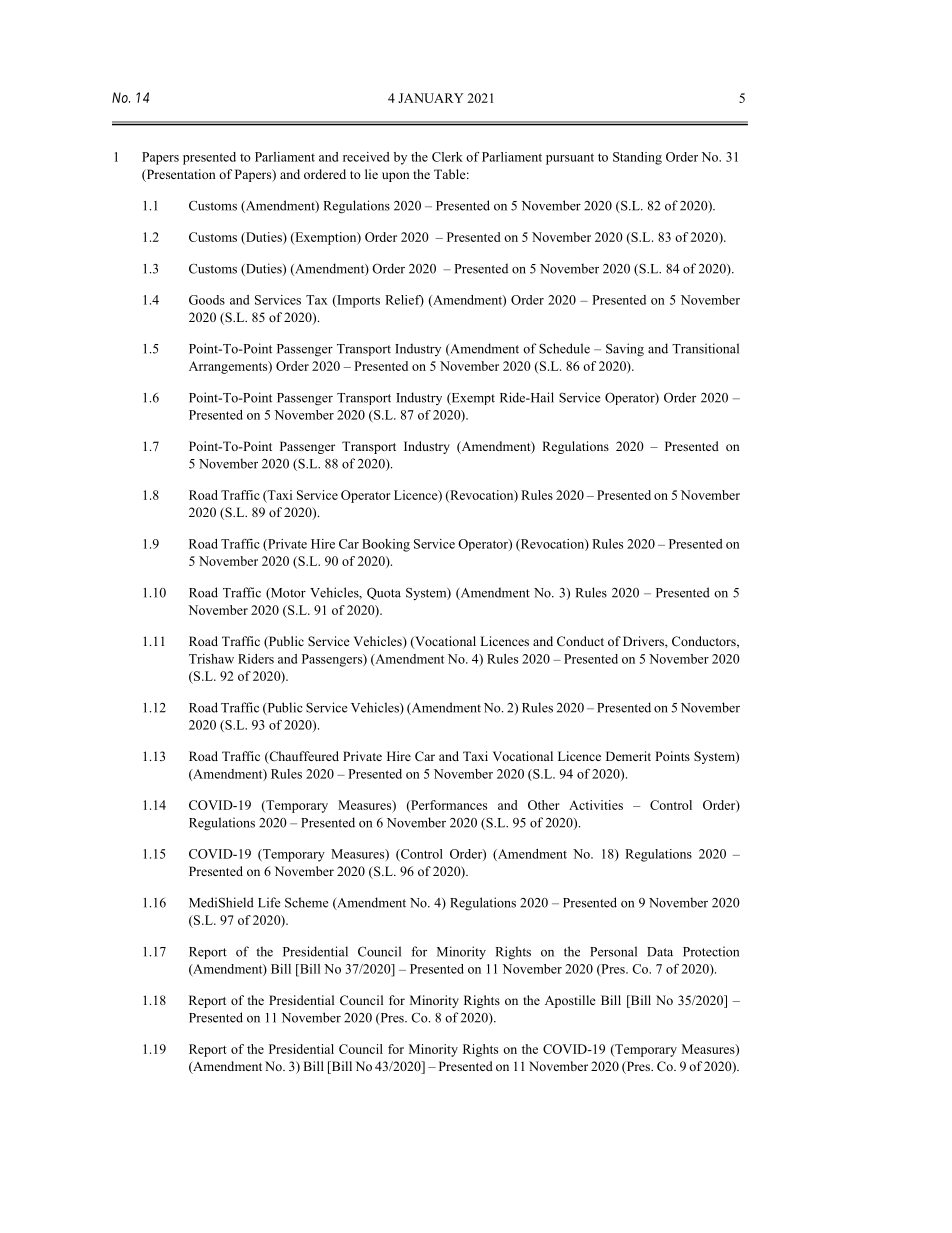  What do you see at coordinates (628, 756) in the screenshot?
I see `Demerit` at bounding box center [628, 756].
